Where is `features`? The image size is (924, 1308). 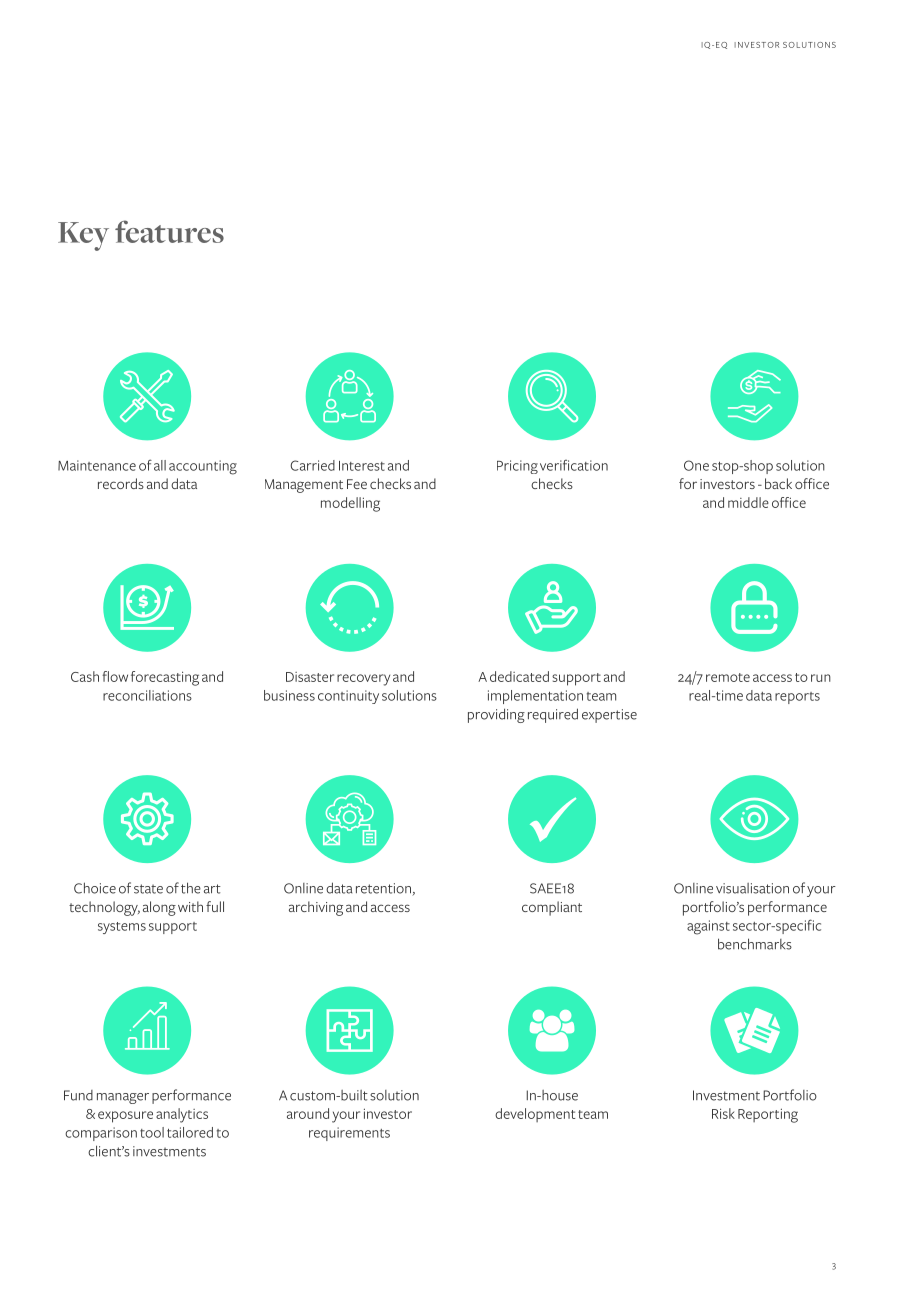
features is located at coordinates (169, 231).
